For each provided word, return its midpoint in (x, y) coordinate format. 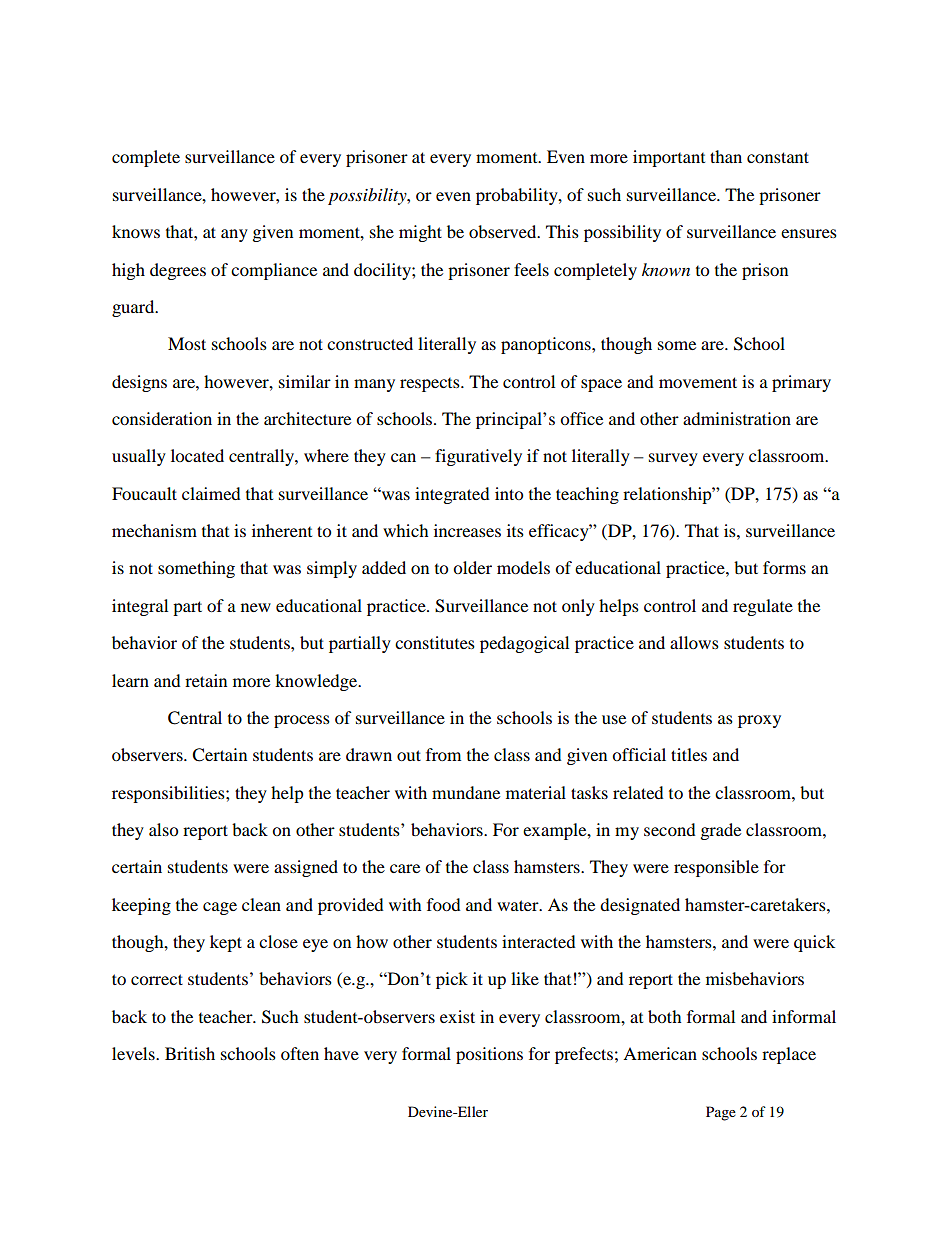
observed (504, 231)
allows (694, 642)
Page (721, 1113)
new (256, 607)
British (190, 1053)
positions (489, 1055)
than (726, 156)
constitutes (435, 642)
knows (136, 231)
